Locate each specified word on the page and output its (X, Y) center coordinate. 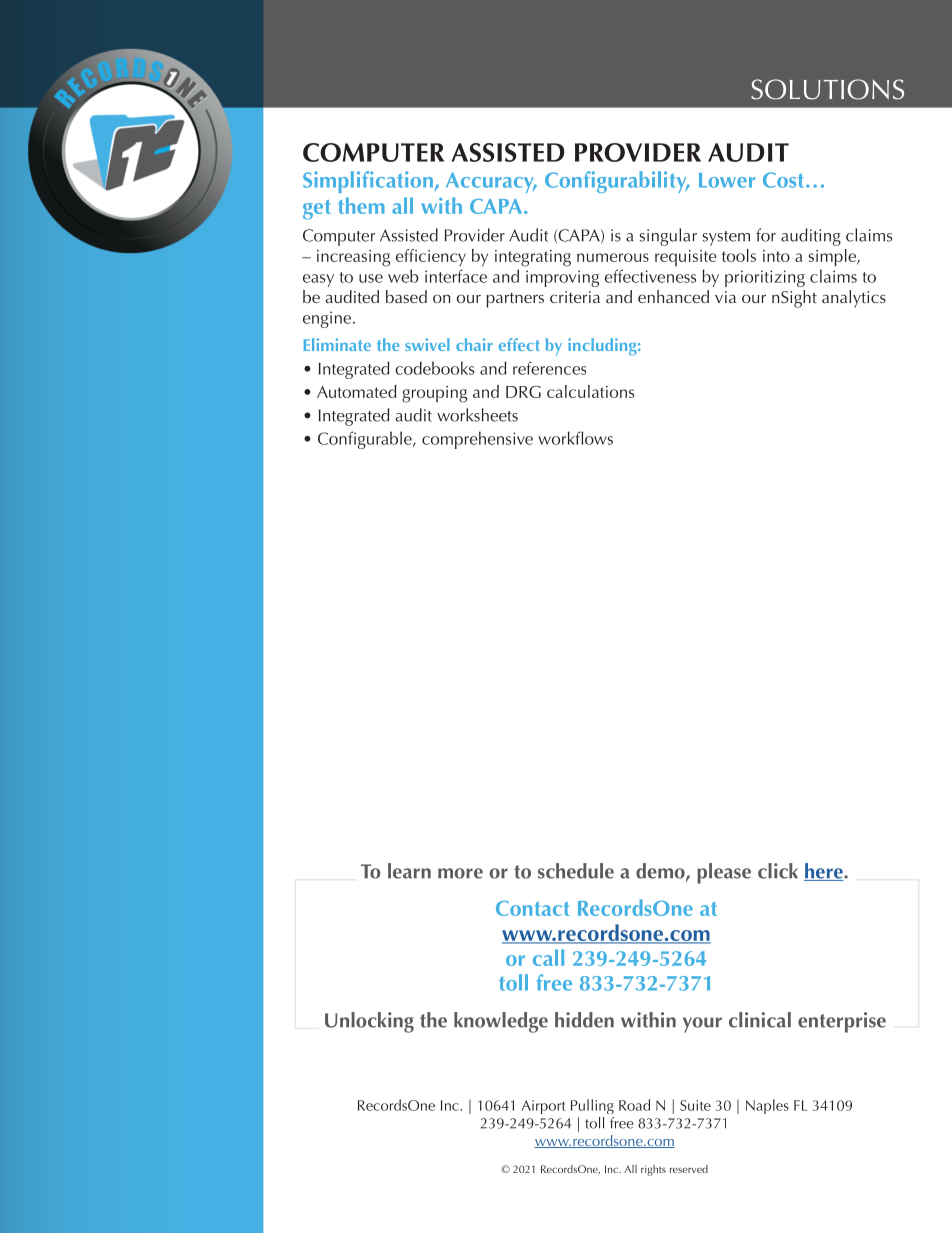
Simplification (368, 182)
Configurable (366, 440)
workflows (575, 438)
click (778, 871)
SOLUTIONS (827, 89)
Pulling (592, 1106)
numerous (613, 257)
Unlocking (369, 1022)
